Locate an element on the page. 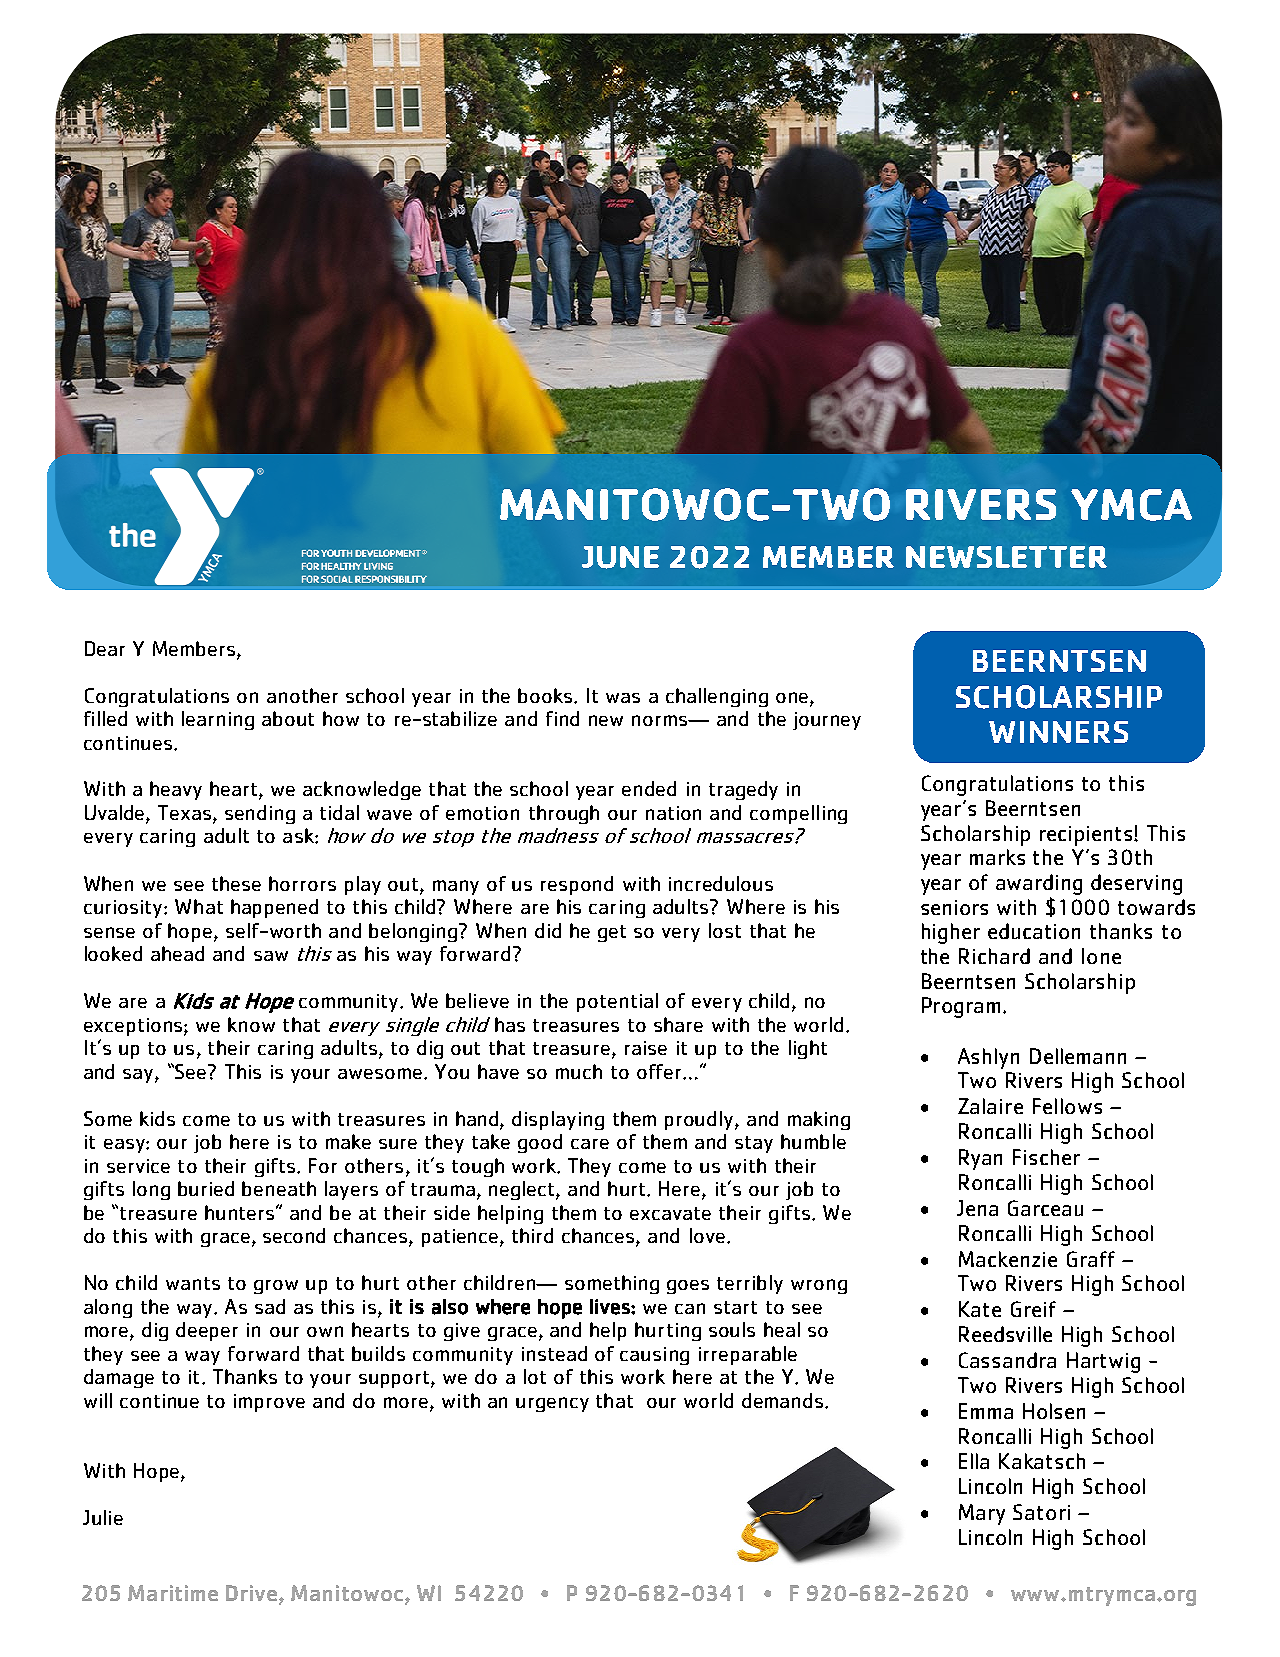  Fischer is located at coordinates (1046, 1157).
